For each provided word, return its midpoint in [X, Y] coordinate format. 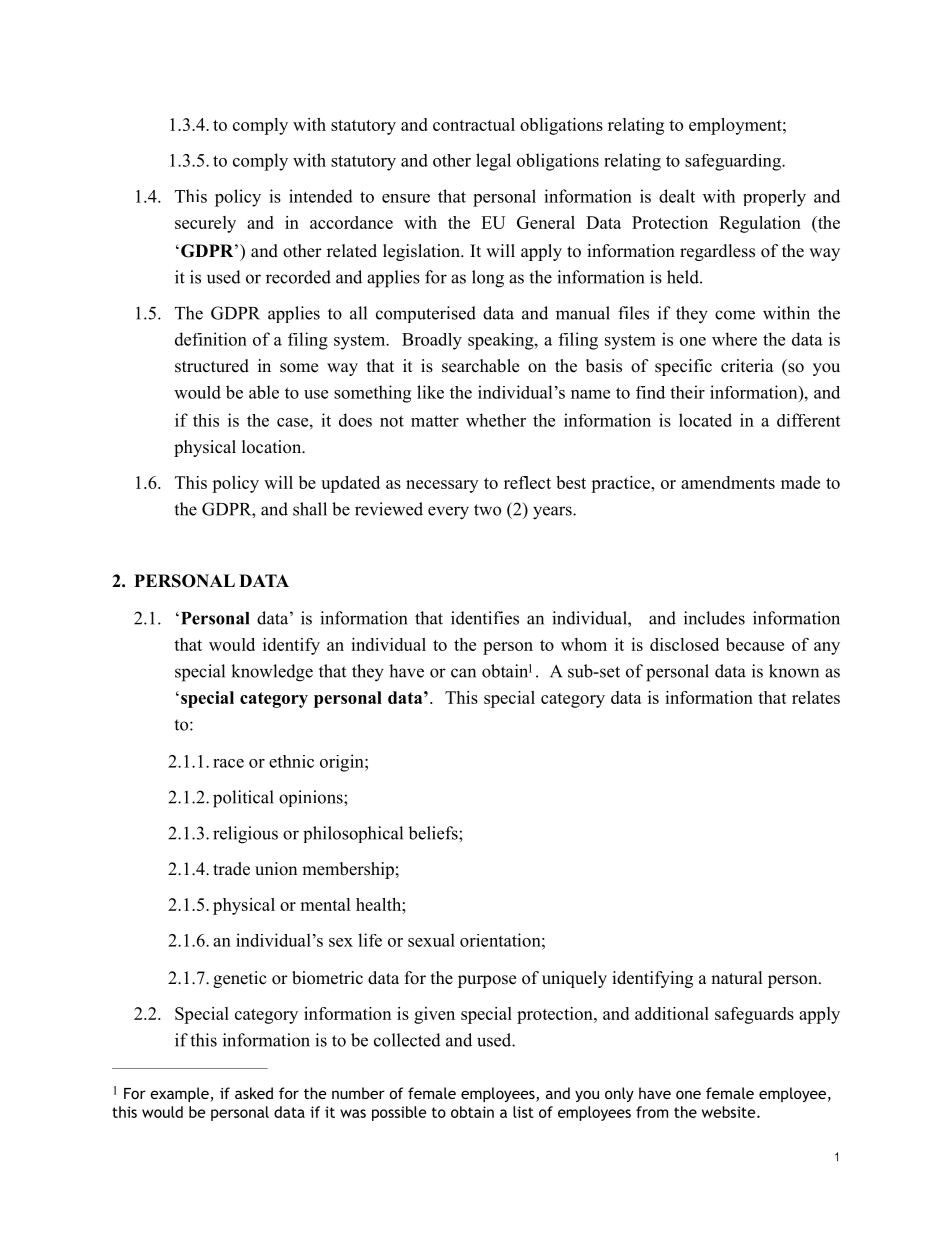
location [273, 447]
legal [493, 162]
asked [254, 1093]
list [523, 1112]
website [730, 1112]
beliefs [434, 833]
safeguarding [734, 162]
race [228, 763]
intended [321, 196]
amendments [728, 482]
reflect [527, 482]
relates [816, 697]
